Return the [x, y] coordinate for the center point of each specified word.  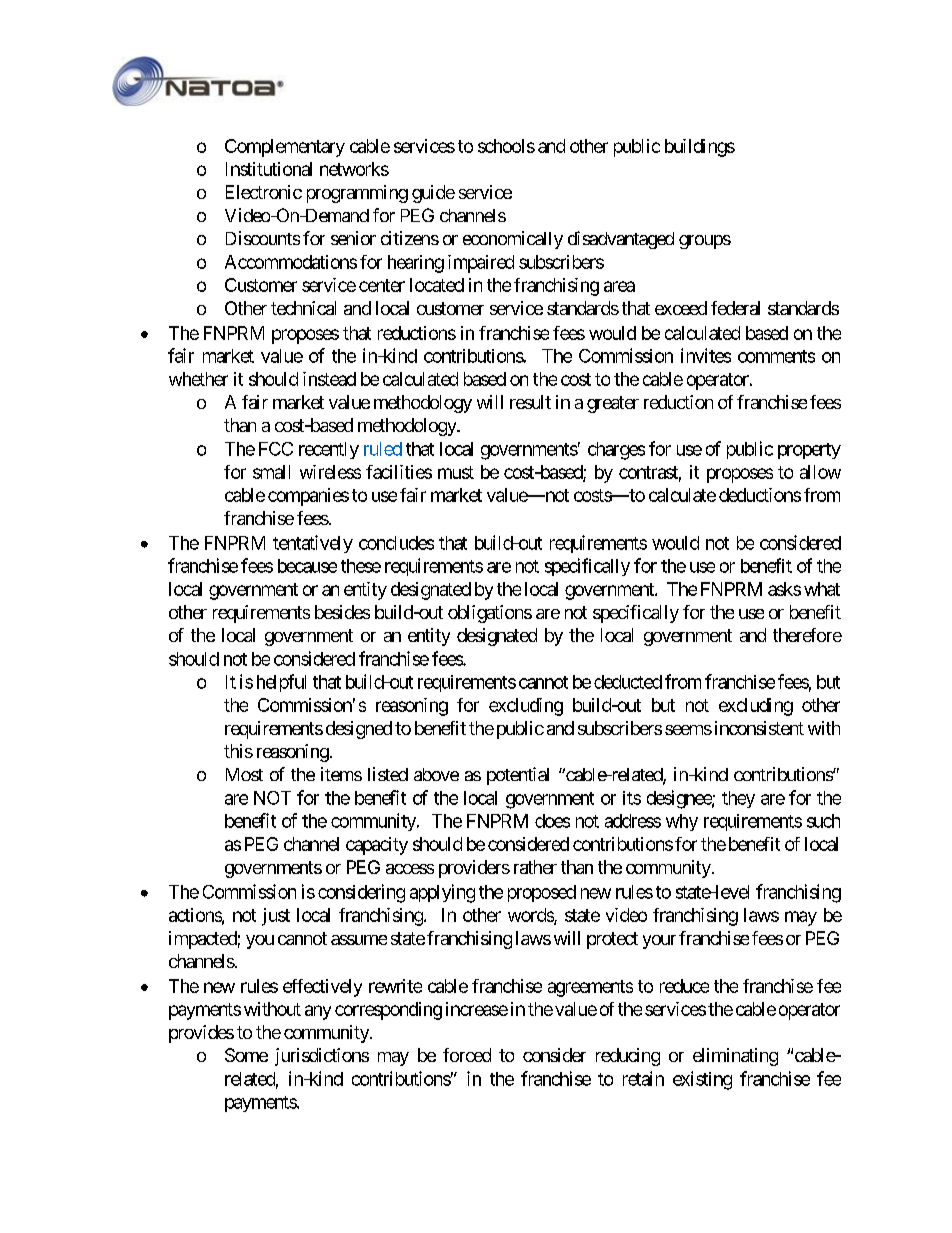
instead [329, 379]
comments [776, 356]
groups [705, 242]
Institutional [269, 169]
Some [246, 1055]
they [738, 799]
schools [506, 146]
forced [467, 1055]
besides [342, 612]
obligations [490, 614]
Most [244, 774]
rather [535, 867]
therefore [807, 635]
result [530, 402]
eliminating [735, 1057]
